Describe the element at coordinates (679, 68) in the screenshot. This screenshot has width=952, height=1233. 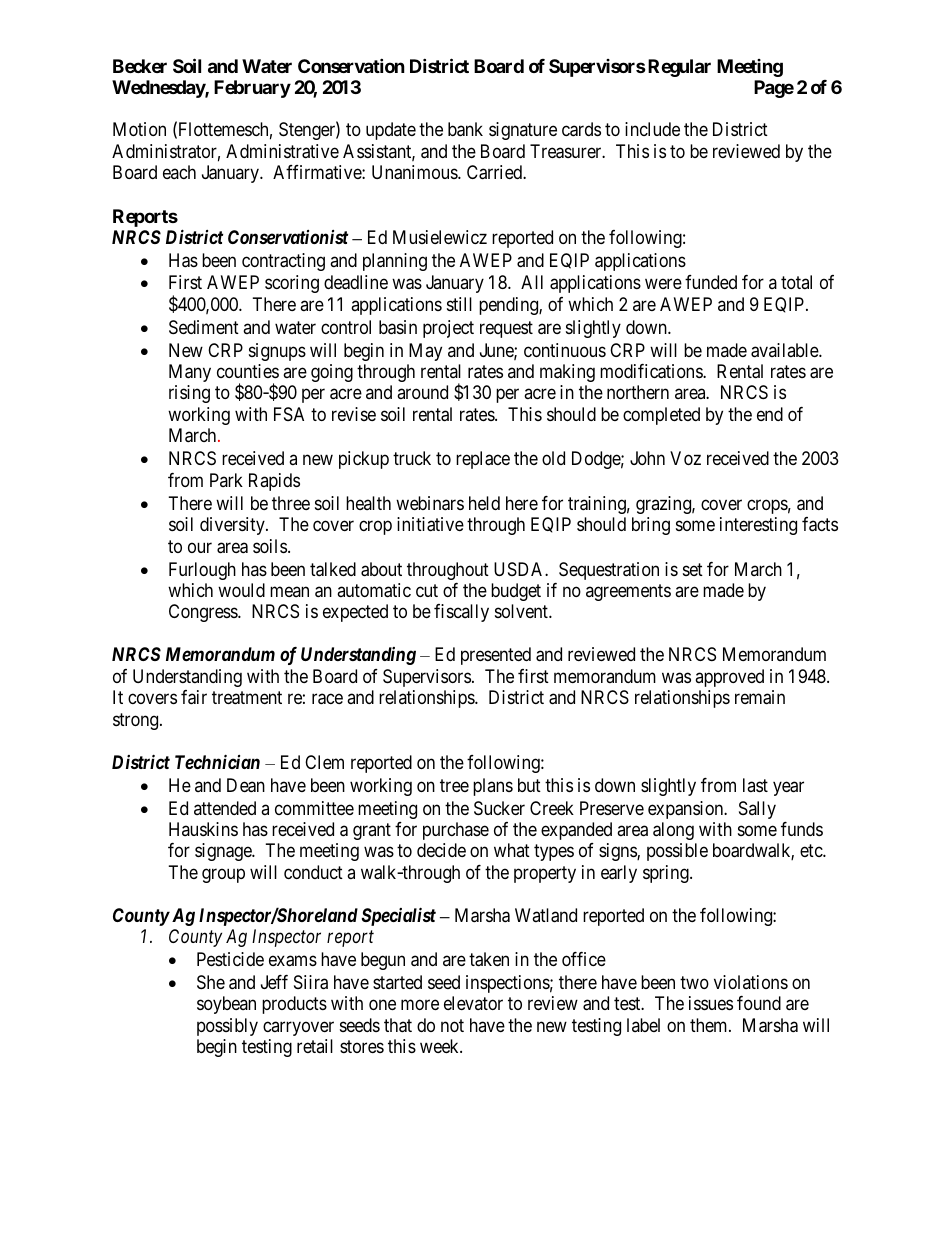
I see `Regular` at that location.
